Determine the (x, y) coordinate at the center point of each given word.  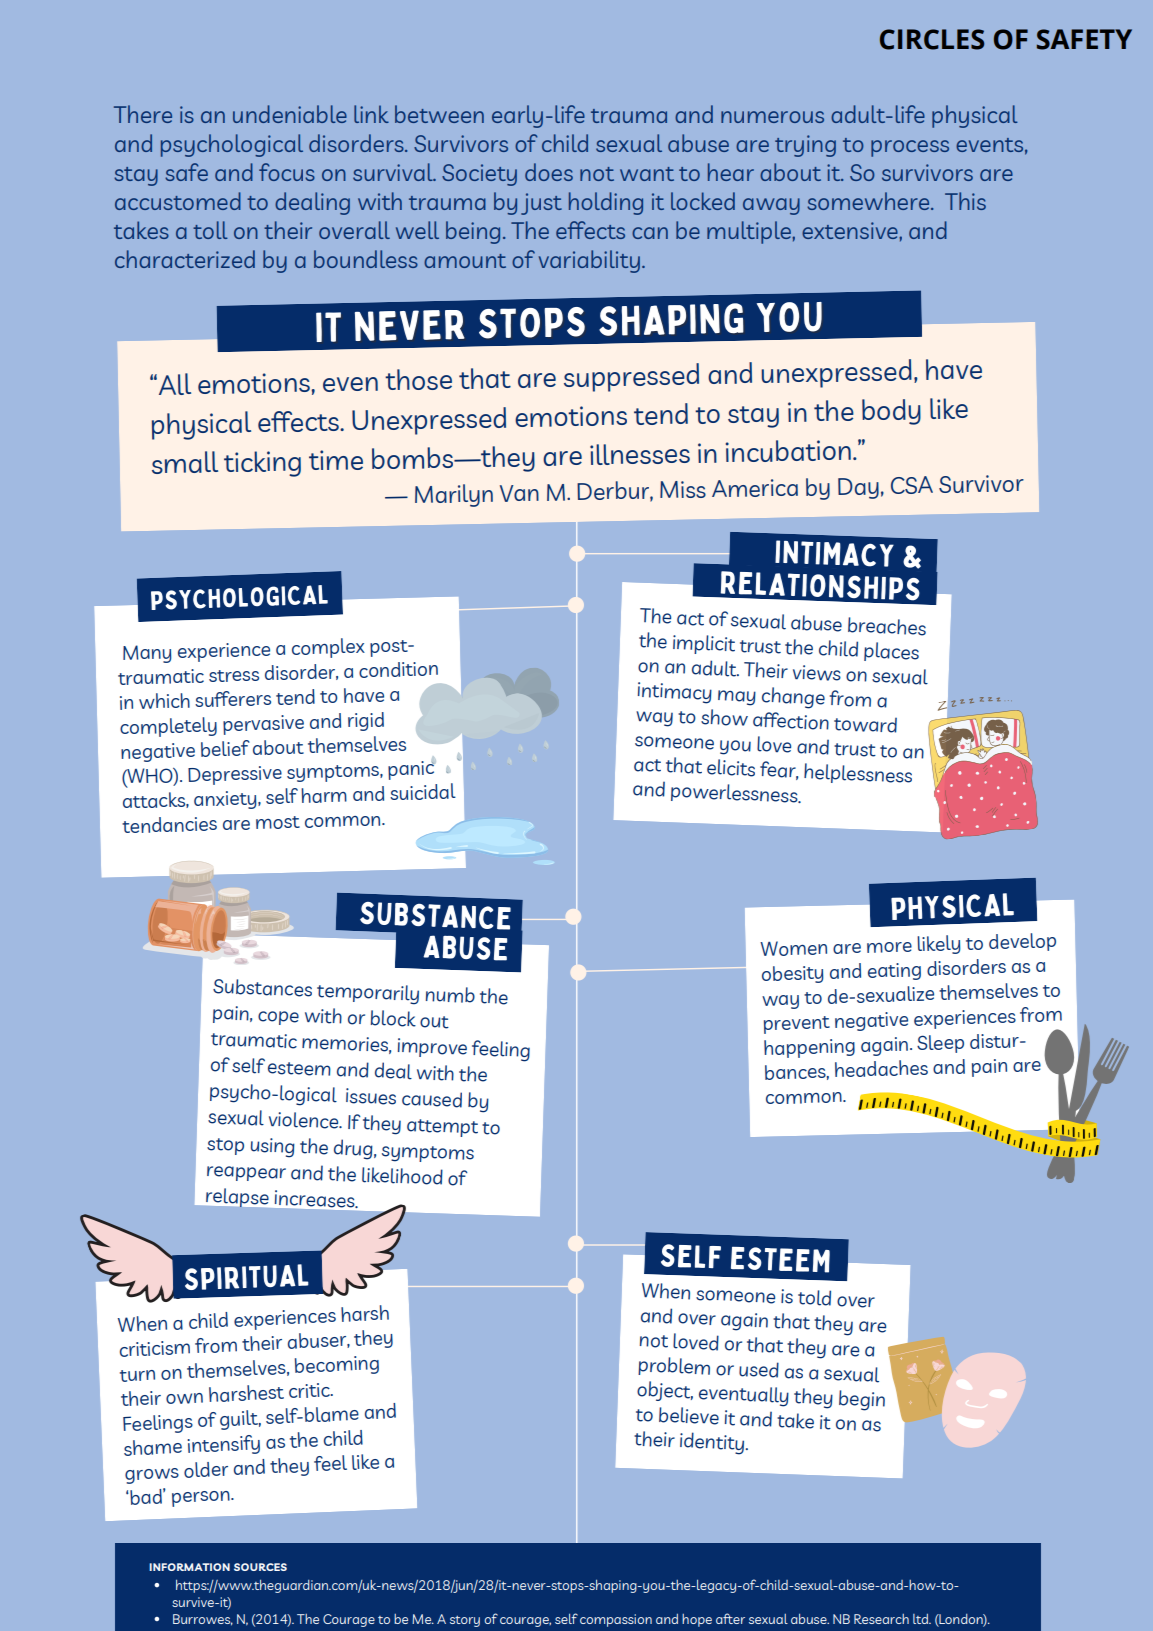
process (910, 148)
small (185, 462)
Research (881, 1619)
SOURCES (260, 1567)
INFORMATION (189, 1567)
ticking (262, 464)
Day (858, 488)
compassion (616, 1620)
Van (519, 493)
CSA (912, 485)
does (549, 172)
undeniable (290, 114)
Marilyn (454, 495)
